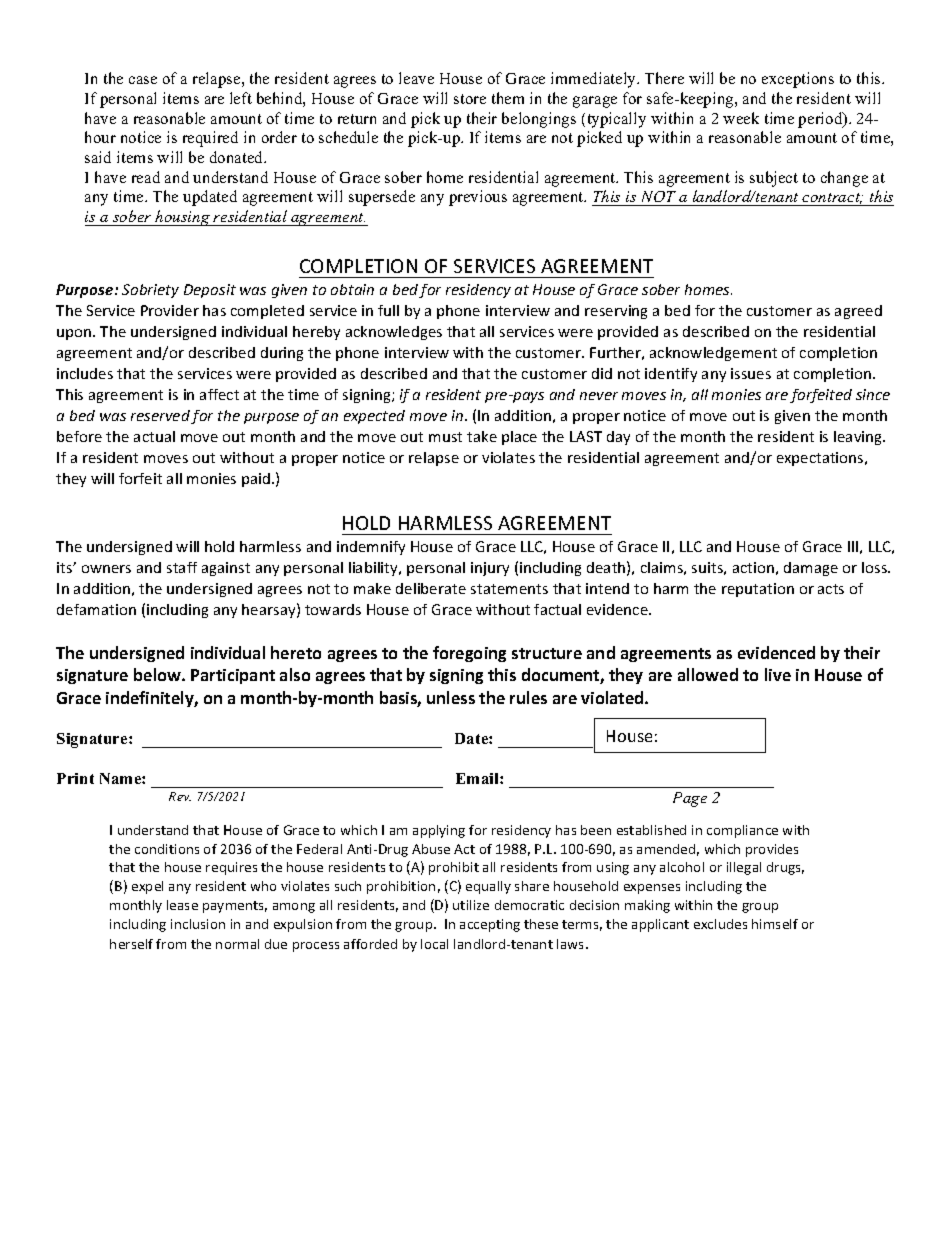 The width and height of the screenshot is (952, 1233). Describe the element at coordinates (388, 310) in the screenshot. I see `full` at that location.
